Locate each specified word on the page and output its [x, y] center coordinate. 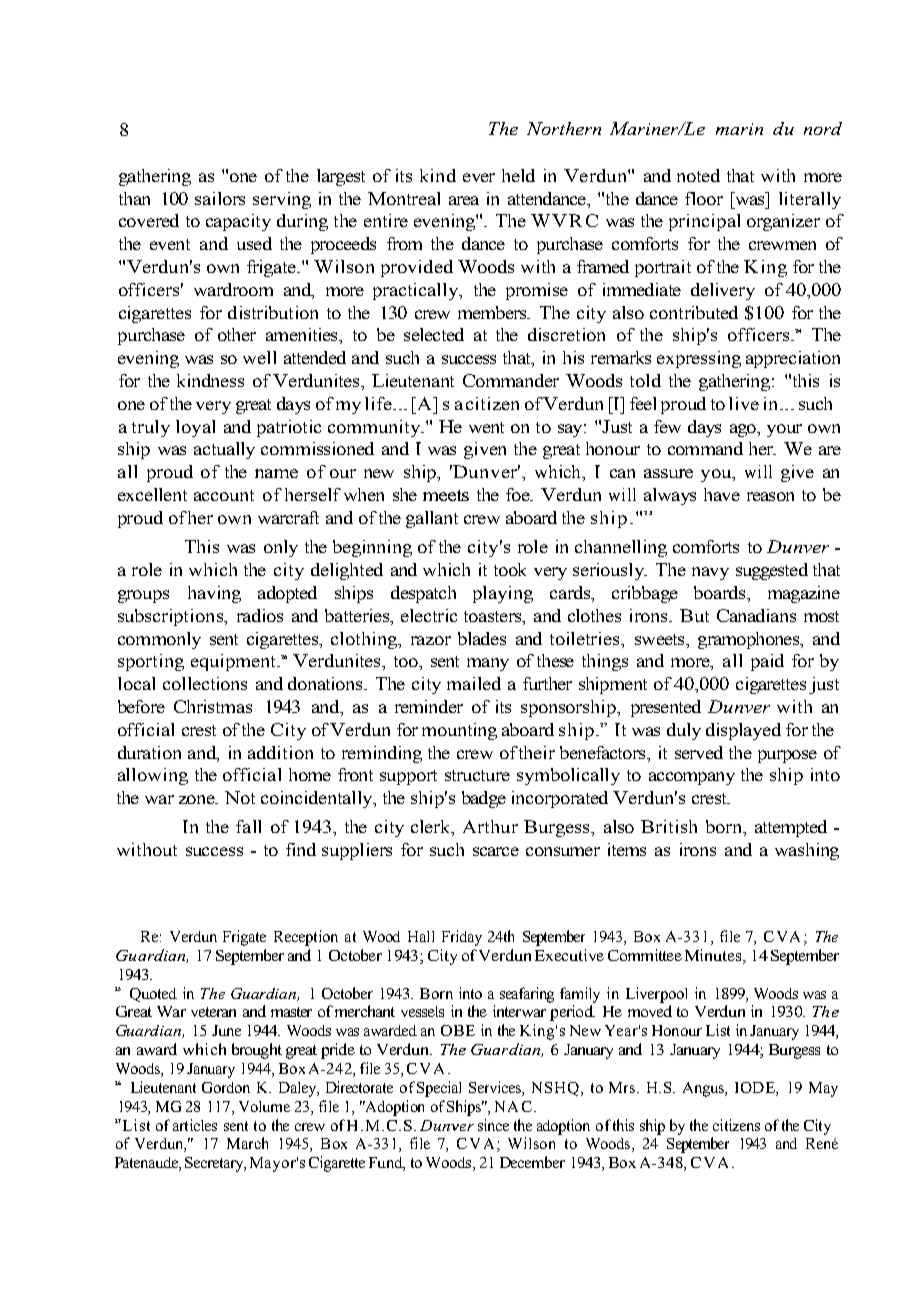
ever [479, 177]
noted [698, 175]
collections [205, 683]
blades [482, 638]
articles [195, 1125]
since [493, 1125]
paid [767, 662]
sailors [220, 198]
